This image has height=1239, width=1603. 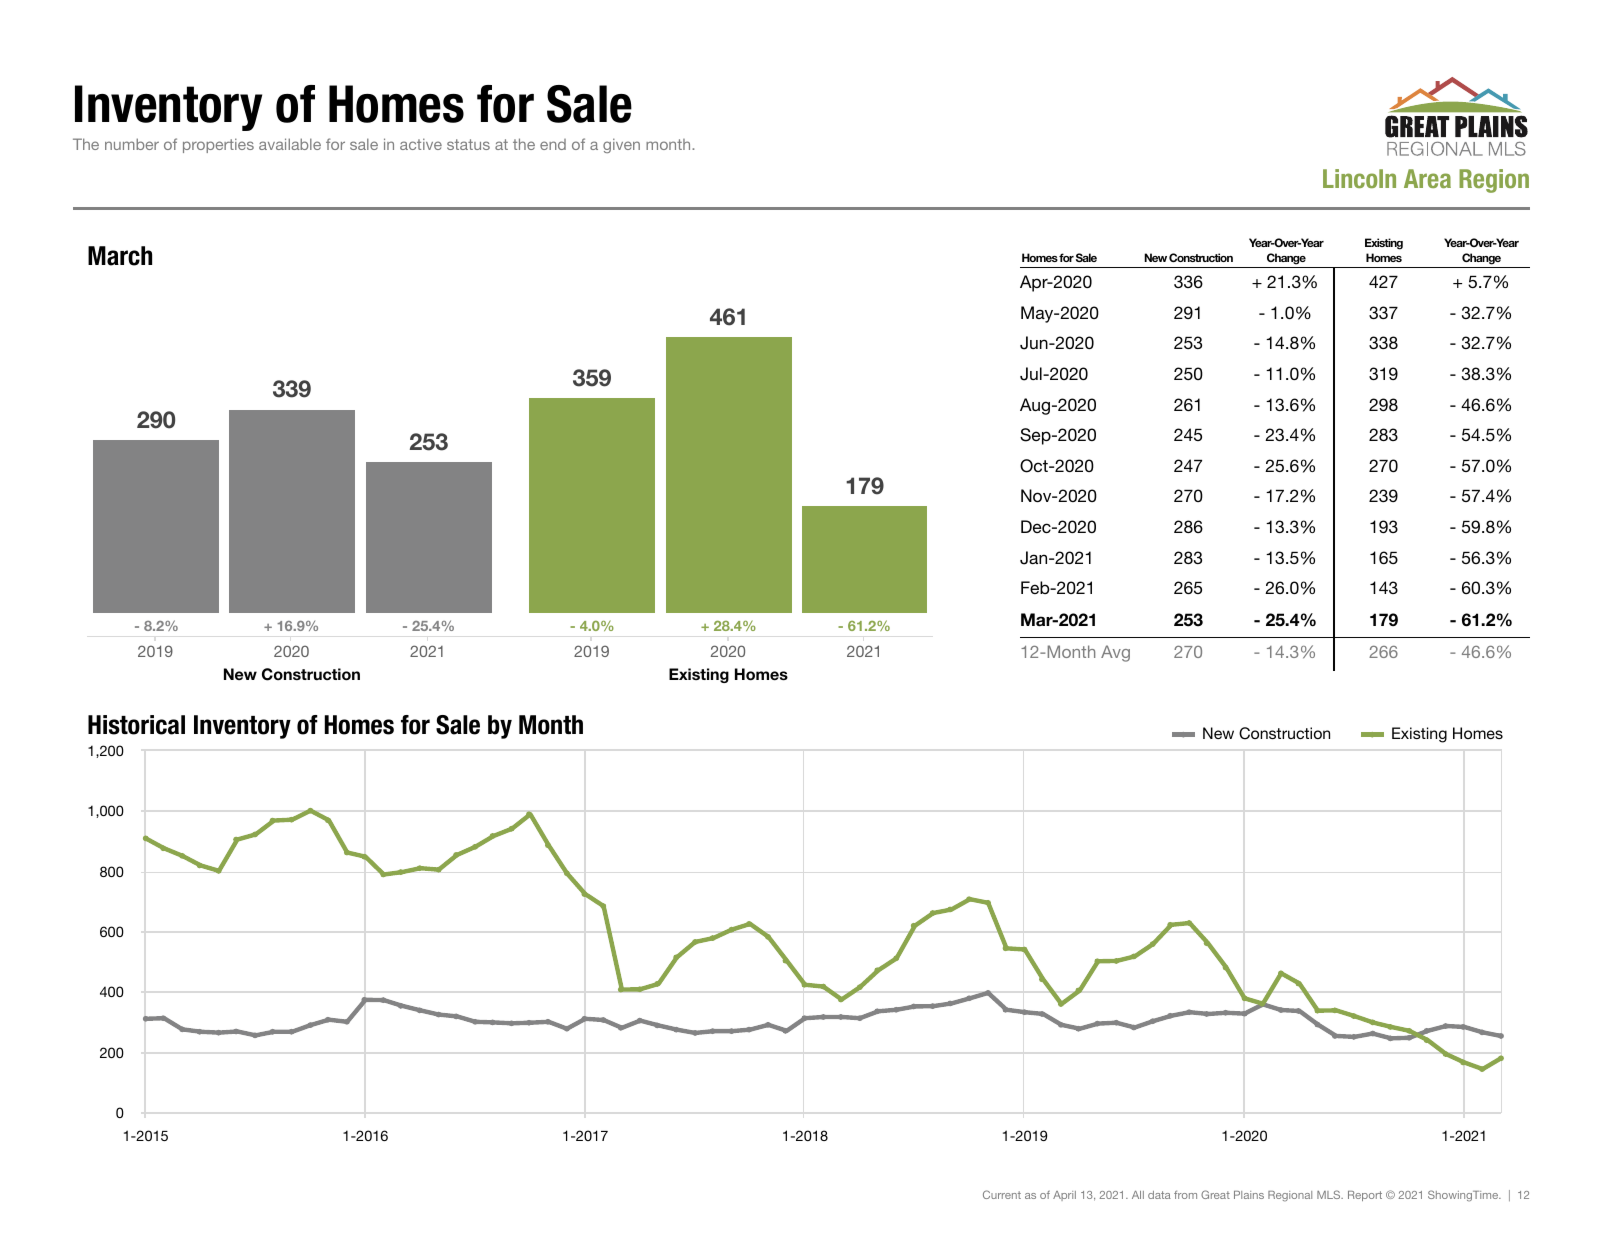 I want to click on Plains, so click(x=1249, y=1195).
